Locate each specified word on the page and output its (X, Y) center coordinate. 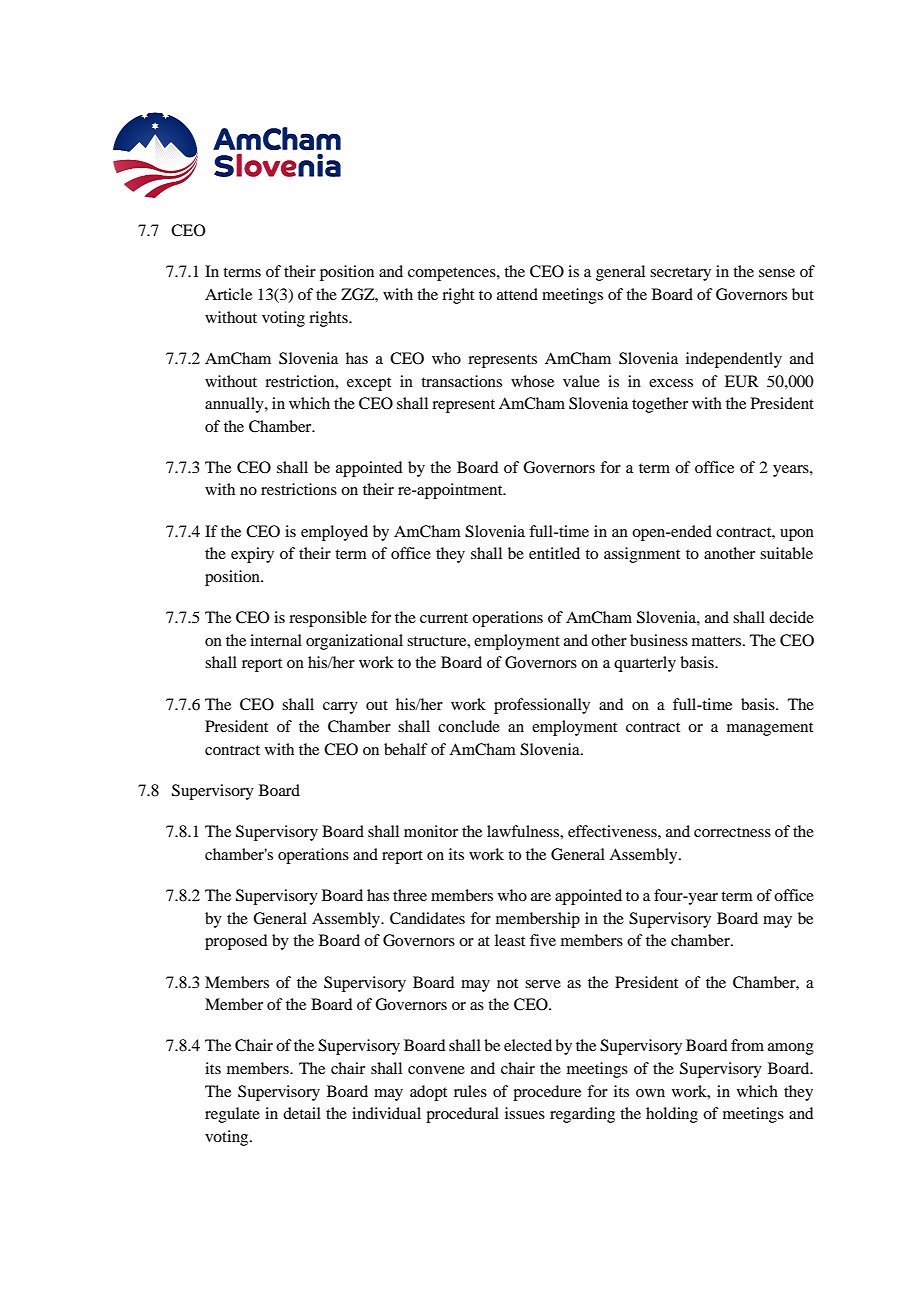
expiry (252, 555)
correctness (732, 832)
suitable (786, 553)
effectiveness (613, 831)
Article (228, 294)
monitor (431, 831)
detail (302, 1113)
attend (517, 294)
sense (777, 273)
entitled (554, 553)
